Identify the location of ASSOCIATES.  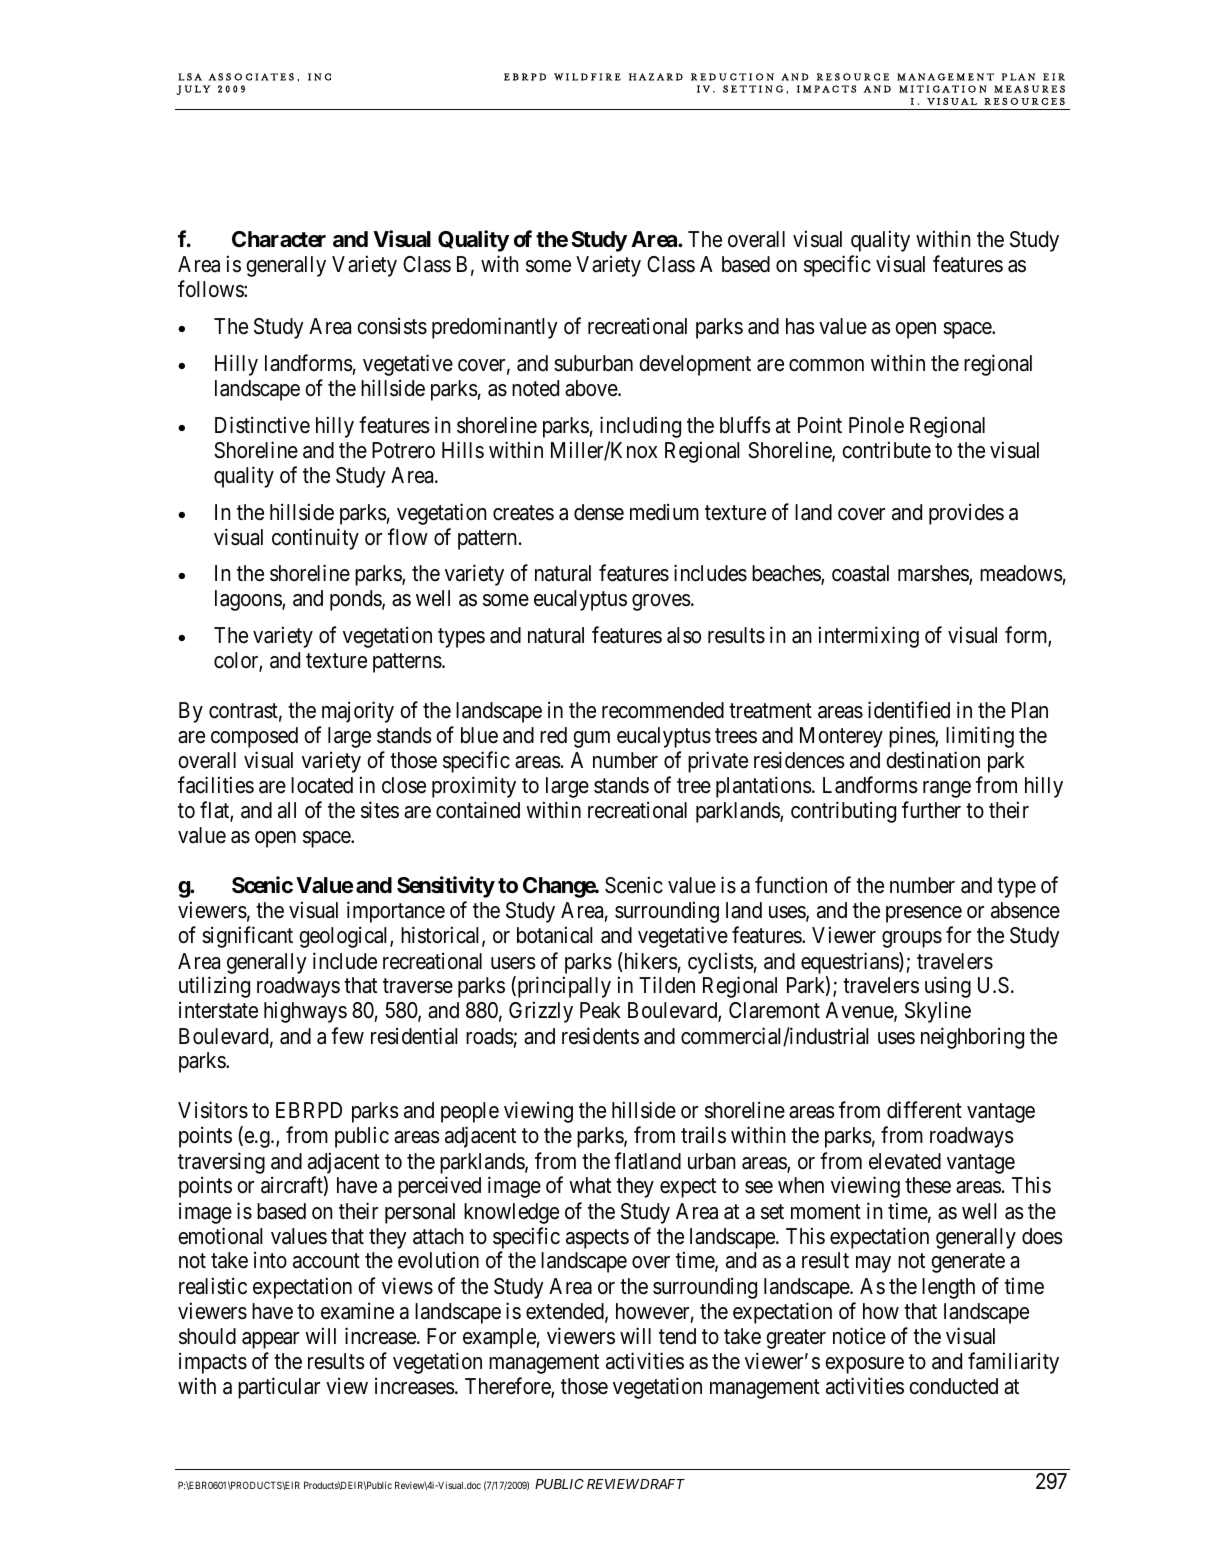
(251, 77).
